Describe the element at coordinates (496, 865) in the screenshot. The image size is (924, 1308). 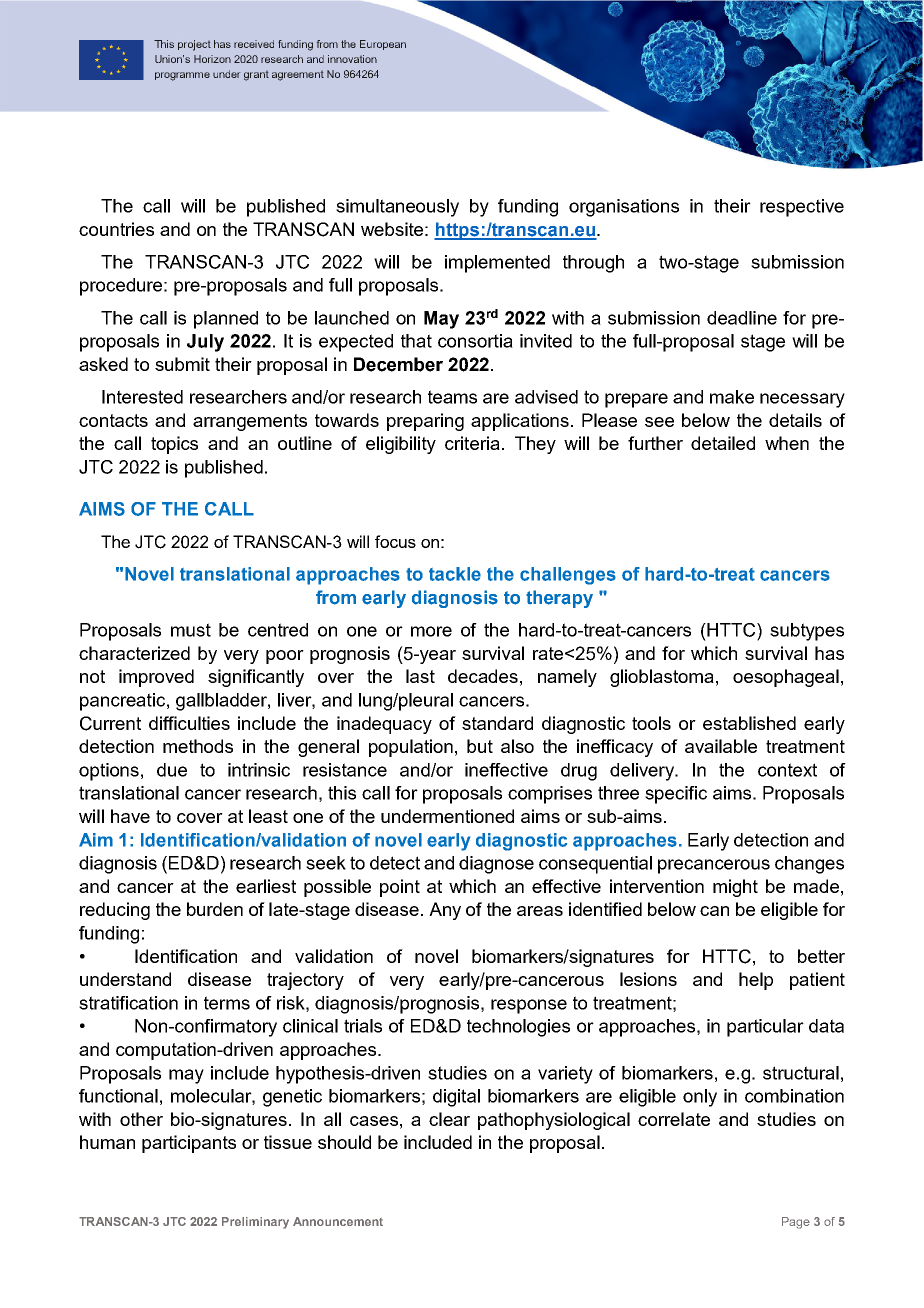
I see `diagnose` at that location.
